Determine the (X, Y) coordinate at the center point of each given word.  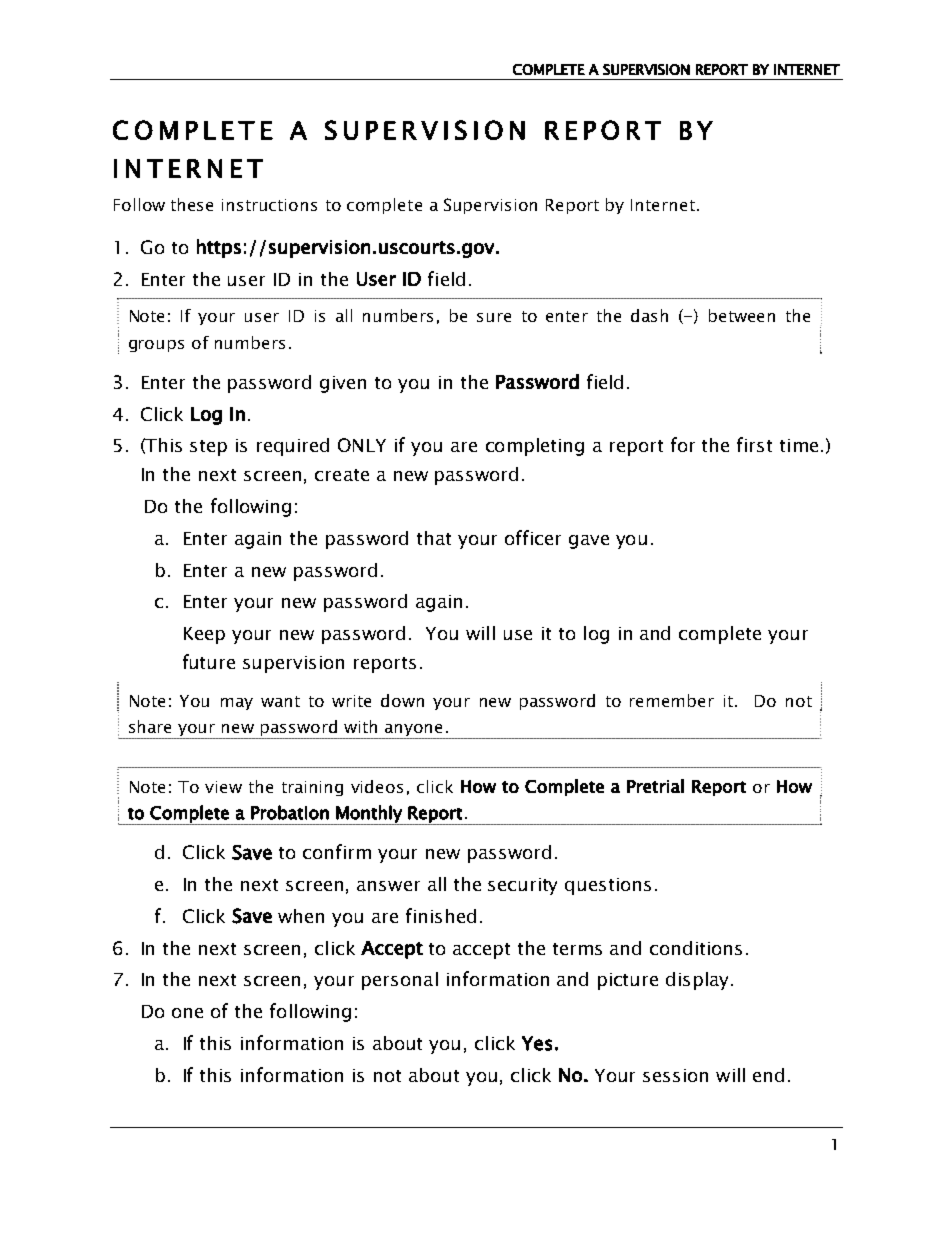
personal (400, 981)
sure (494, 317)
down (402, 700)
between (742, 315)
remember (672, 700)
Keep (204, 635)
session (675, 1075)
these (192, 204)
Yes (537, 1043)
